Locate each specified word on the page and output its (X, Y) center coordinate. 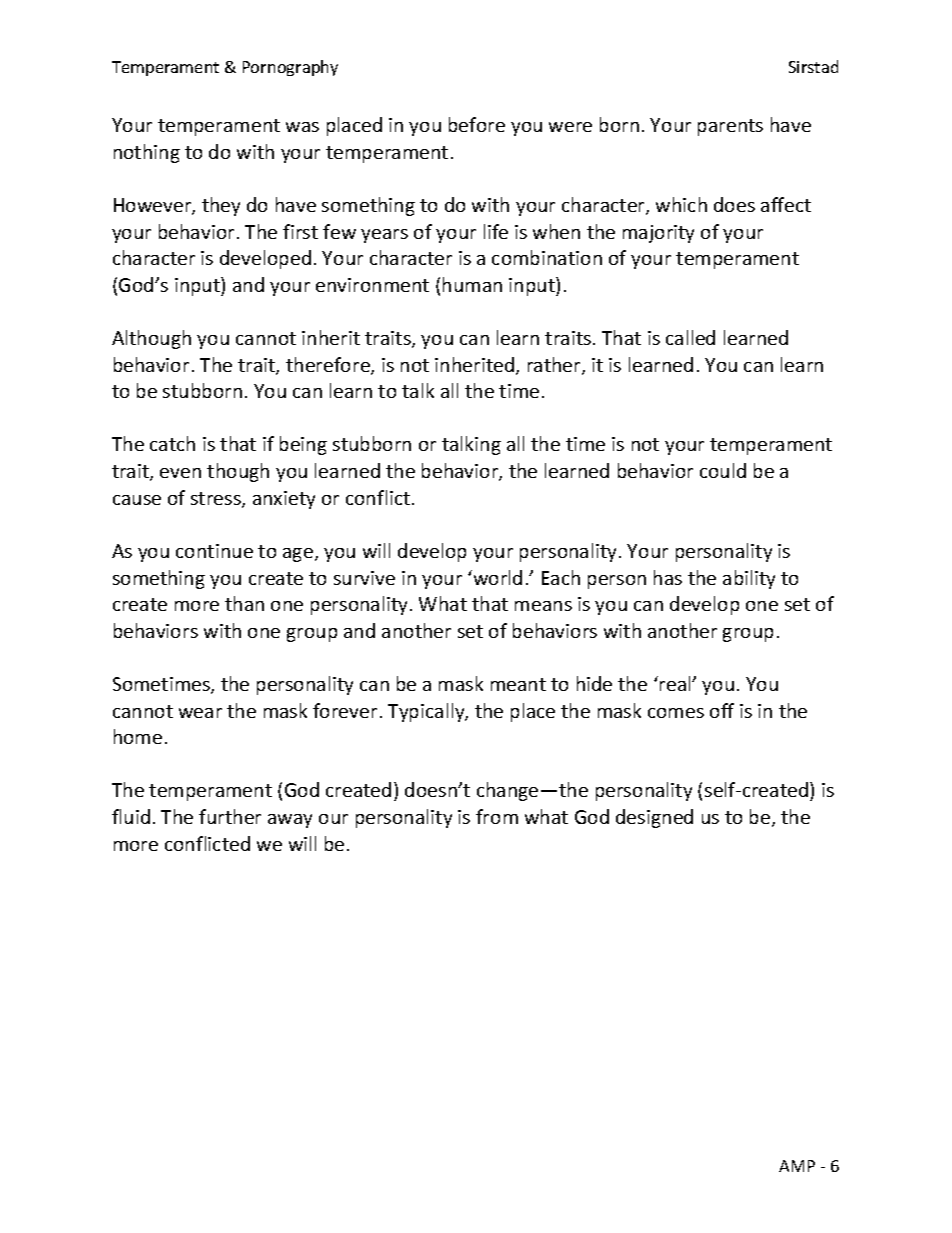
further (230, 816)
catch (172, 443)
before (477, 124)
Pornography (290, 68)
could (723, 470)
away (290, 821)
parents (730, 127)
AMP (797, 1166)
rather (555, 366)
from (497, 816)
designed (654, 818)
